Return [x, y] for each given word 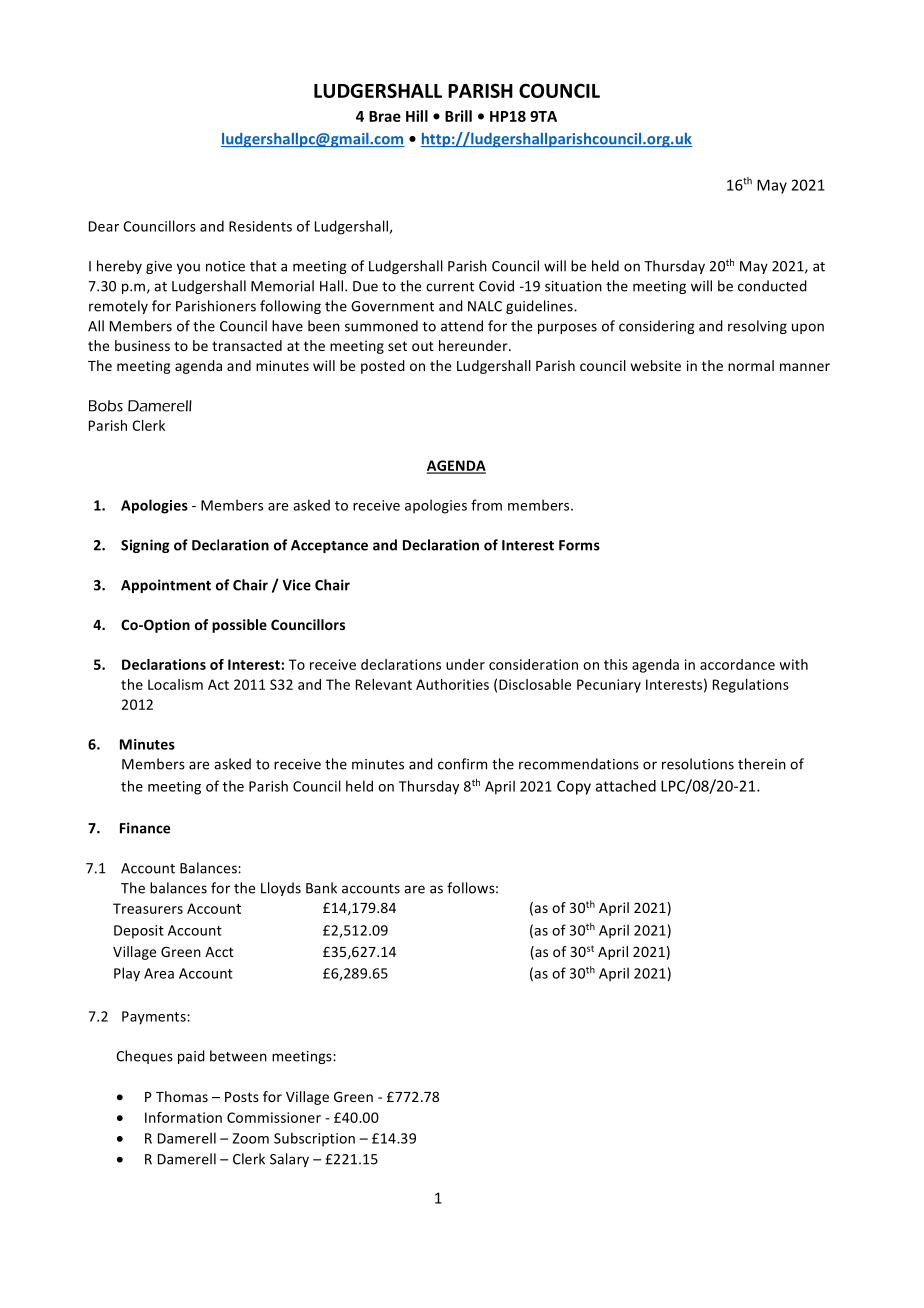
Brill [458, 116]
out [423, 346]
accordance [737, 664]
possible [239, 626]
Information [183, 1117]
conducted [772, 286]
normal [751, 365]
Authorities [452, 684]
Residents [260, 226]
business [142, 345]
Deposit [139, 932]
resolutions [698, 764]
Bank [321, 888]
